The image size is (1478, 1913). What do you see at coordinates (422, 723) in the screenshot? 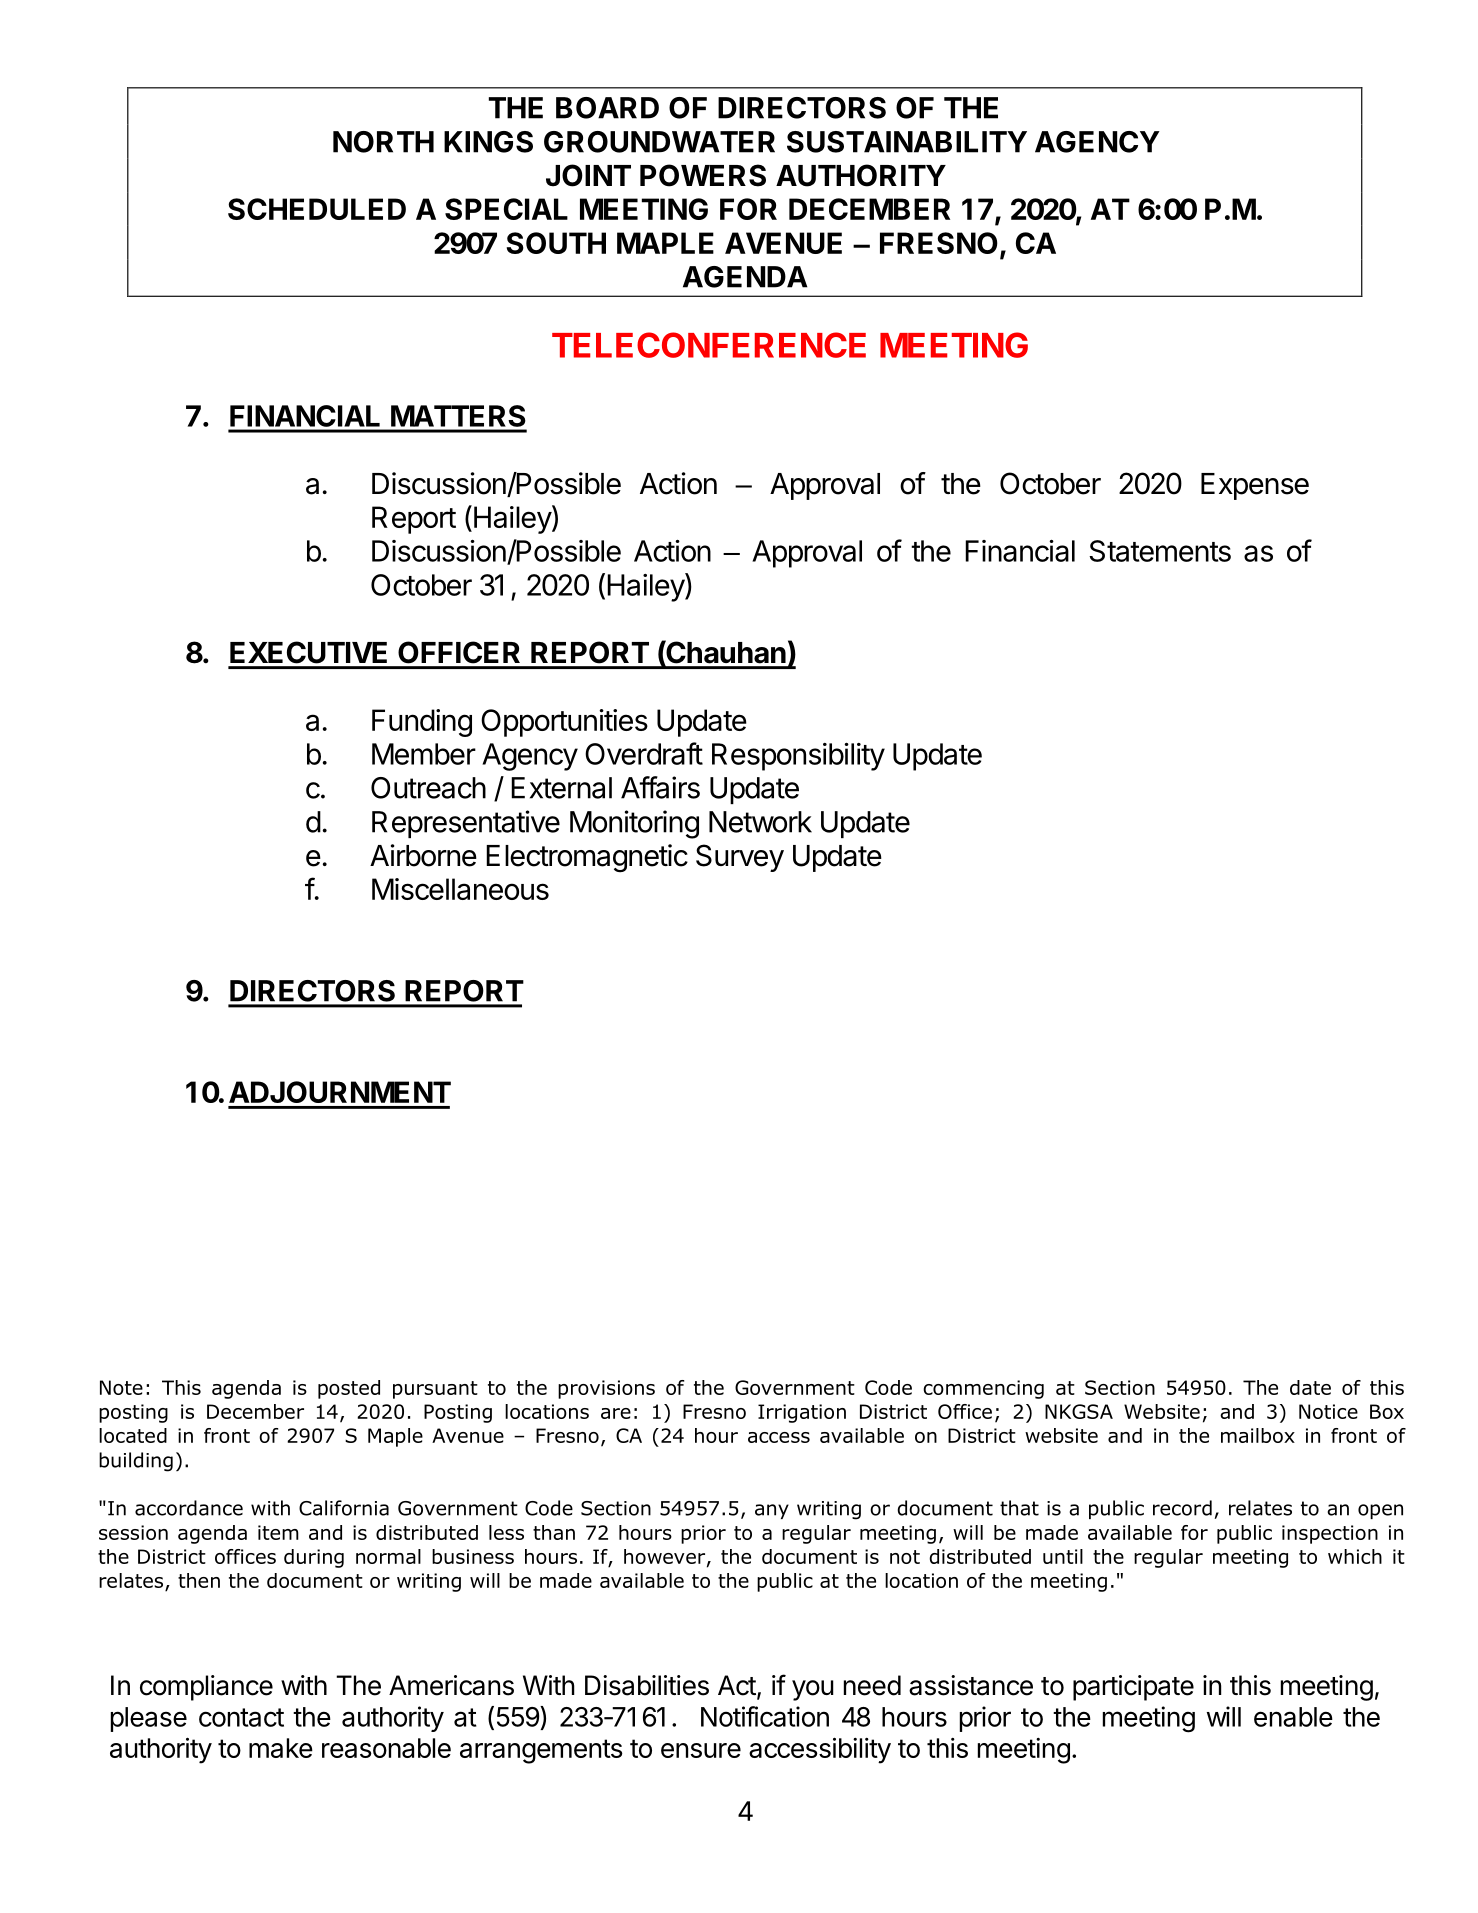
I see `Funding` at bounding box center [422, 723].
